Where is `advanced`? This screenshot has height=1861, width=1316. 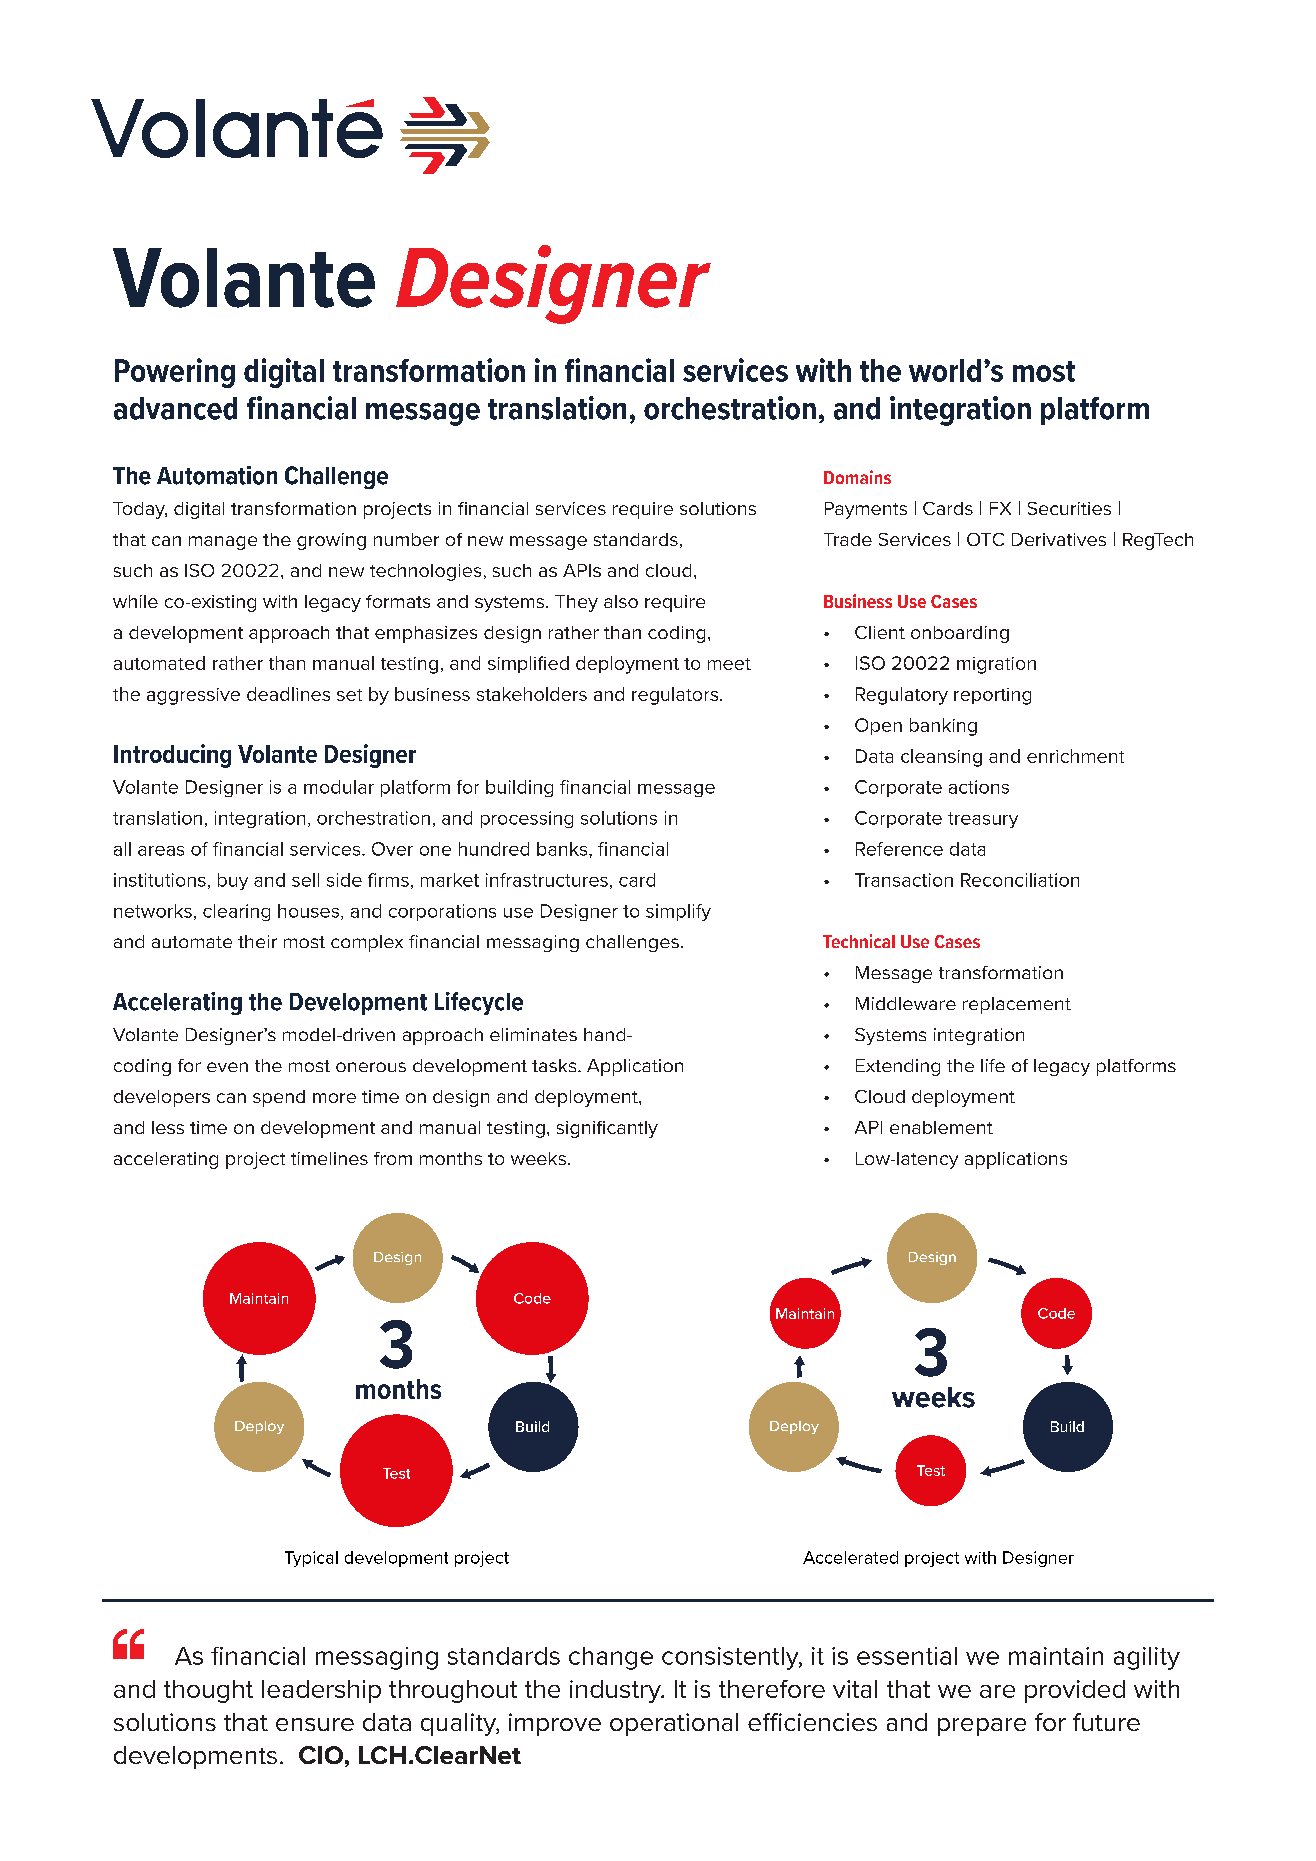
advanced is located at coordinates (175, 408).
